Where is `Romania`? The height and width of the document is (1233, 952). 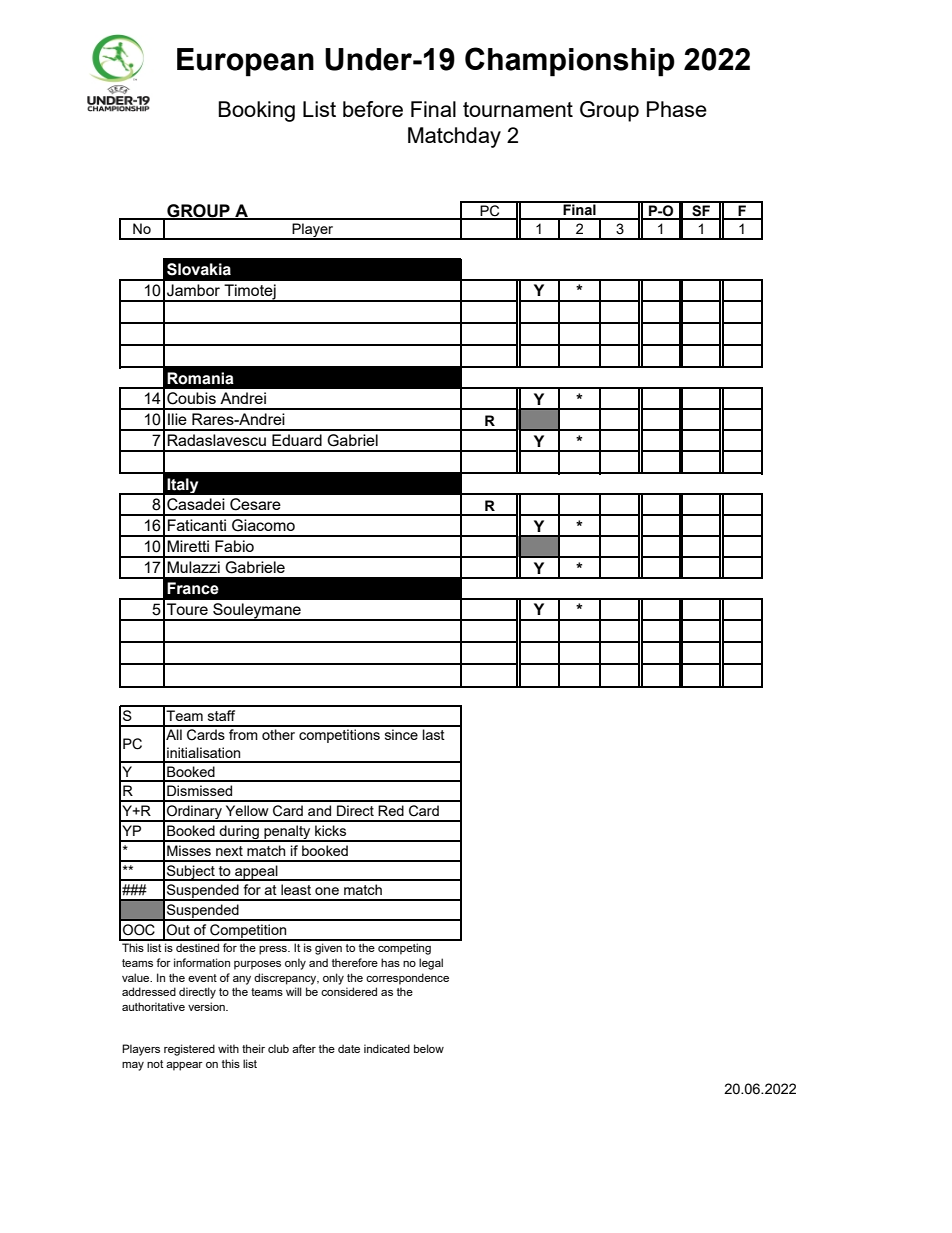
Romania is located at coordinates (200, 378).
